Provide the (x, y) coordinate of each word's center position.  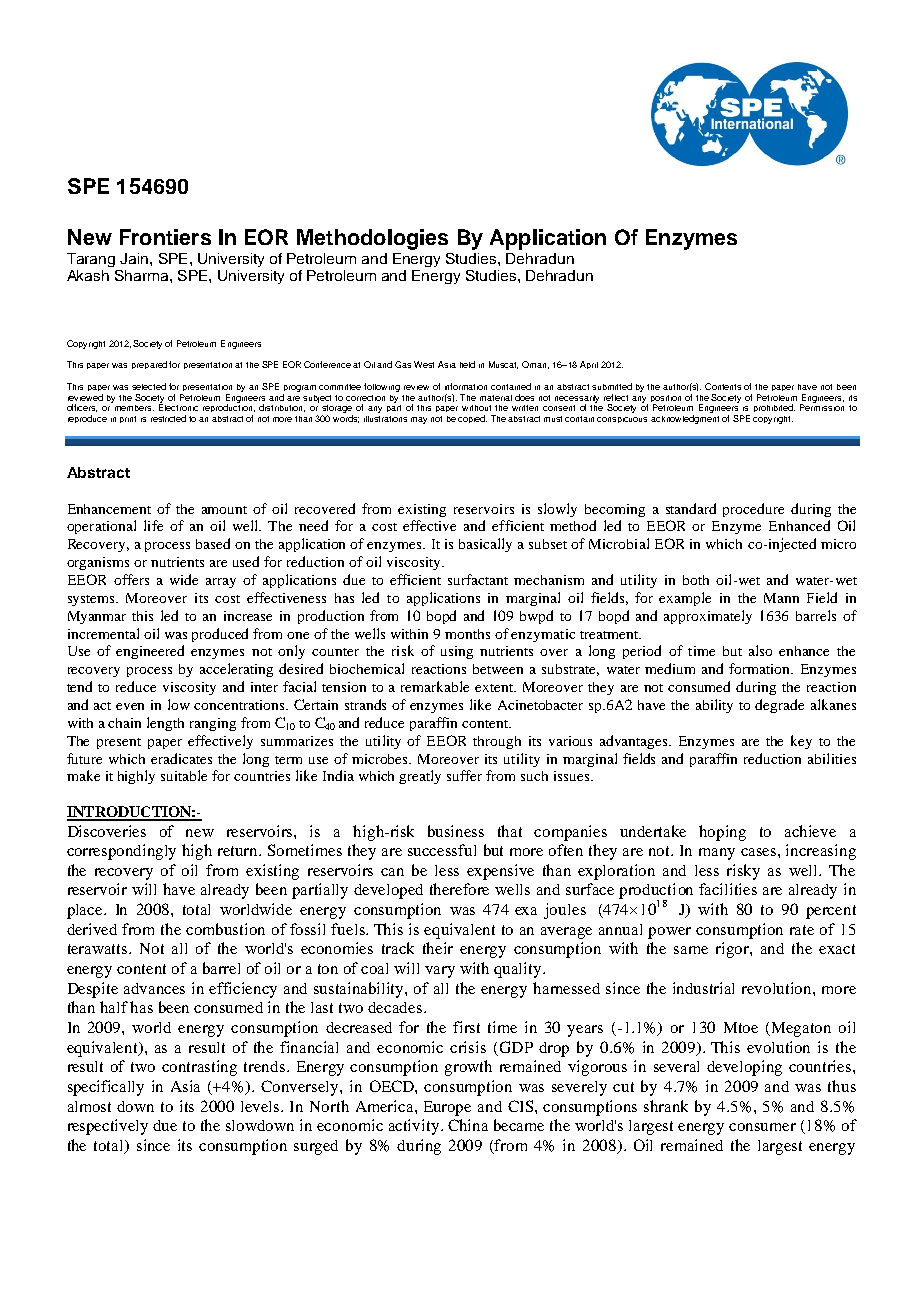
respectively (108, 1127)
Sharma (143, 275)
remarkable (435, 686)
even (130, 706)
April (589, 365)
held (467, 364)
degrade (779, 706)
